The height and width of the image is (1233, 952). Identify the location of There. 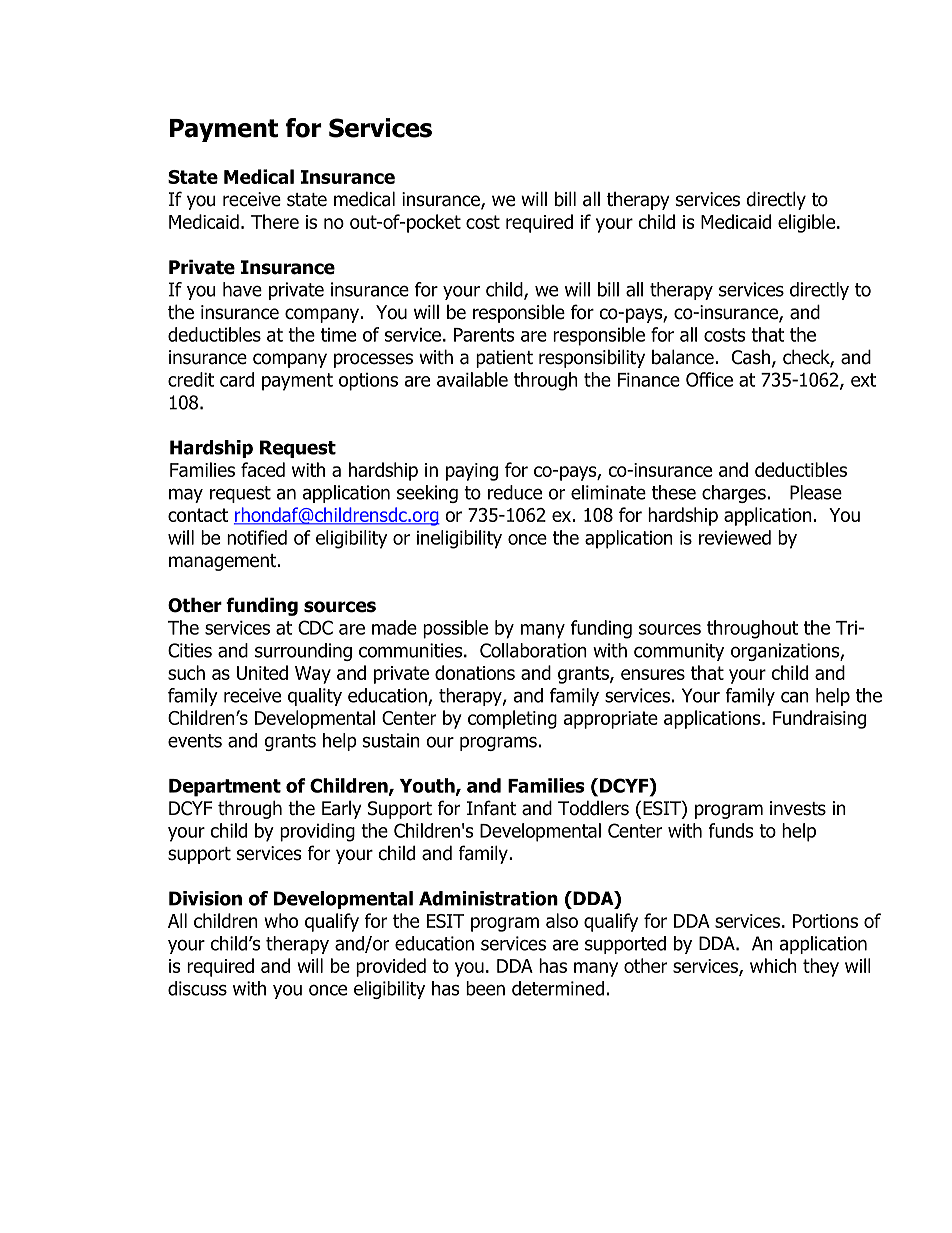
(275, 221).
